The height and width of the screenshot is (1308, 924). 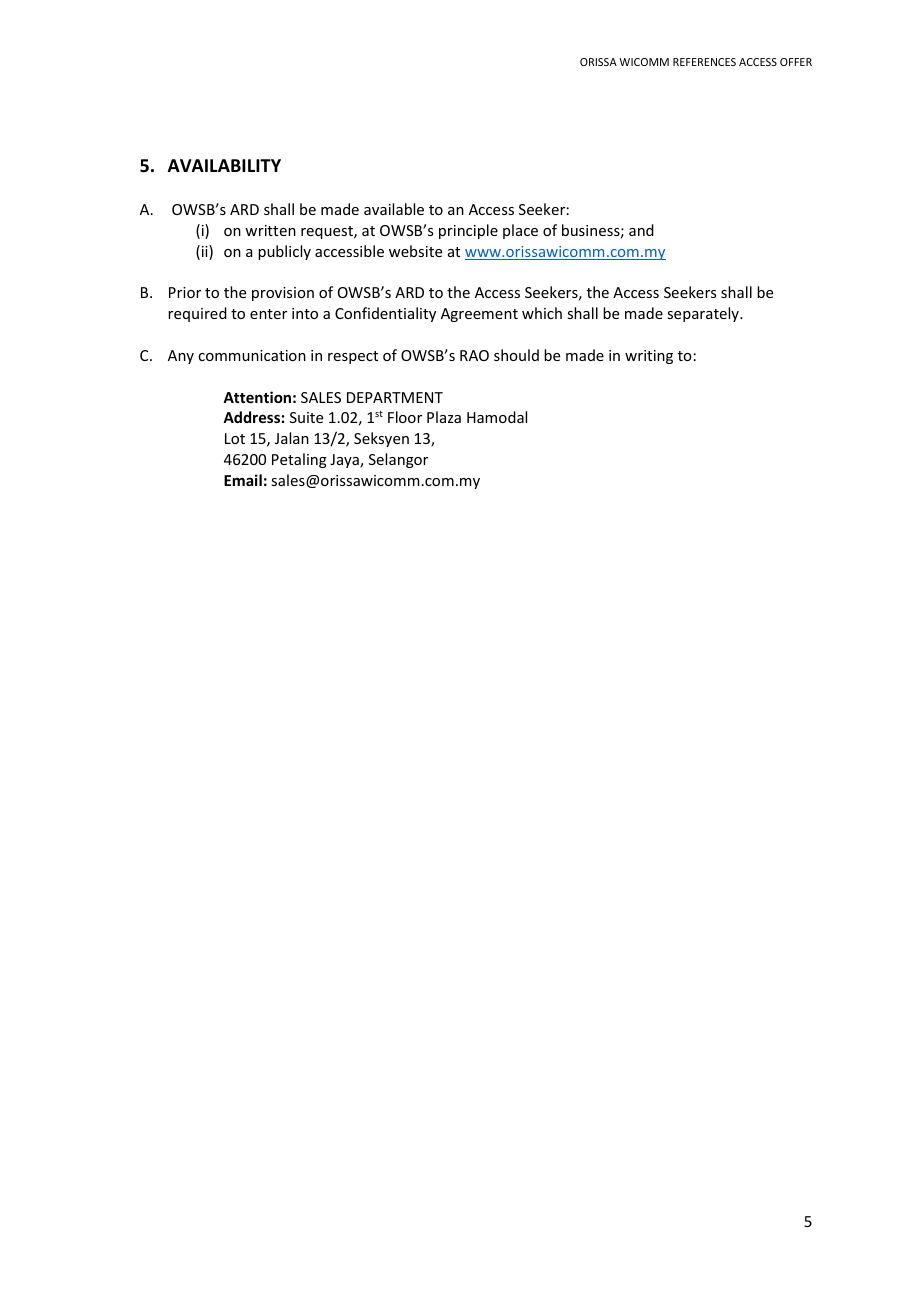 What do you see at coordinates (284, 252) in the screenshot?
I see `publicly` at bounding box center [284, 252].
